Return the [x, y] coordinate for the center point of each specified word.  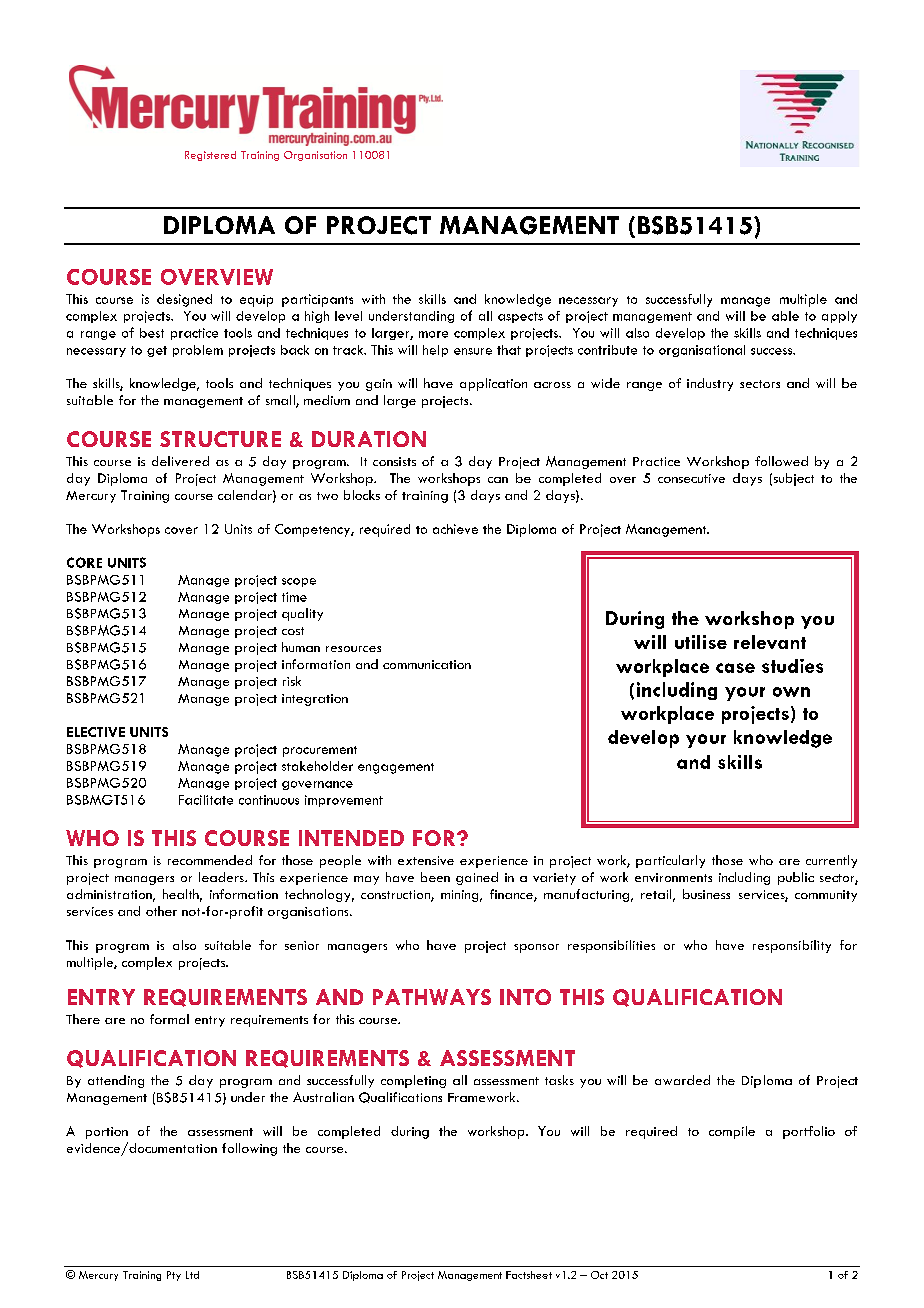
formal [169, 1019]
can [498, 480]
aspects [520, 317]
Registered [210, 156]
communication [427, 664]
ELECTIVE [96, 732]
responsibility [792, 946]
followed [781, 461]
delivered [180, 461]
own [791, 692]
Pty [174, 1276]
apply [839, 317]
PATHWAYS [432, 997]
